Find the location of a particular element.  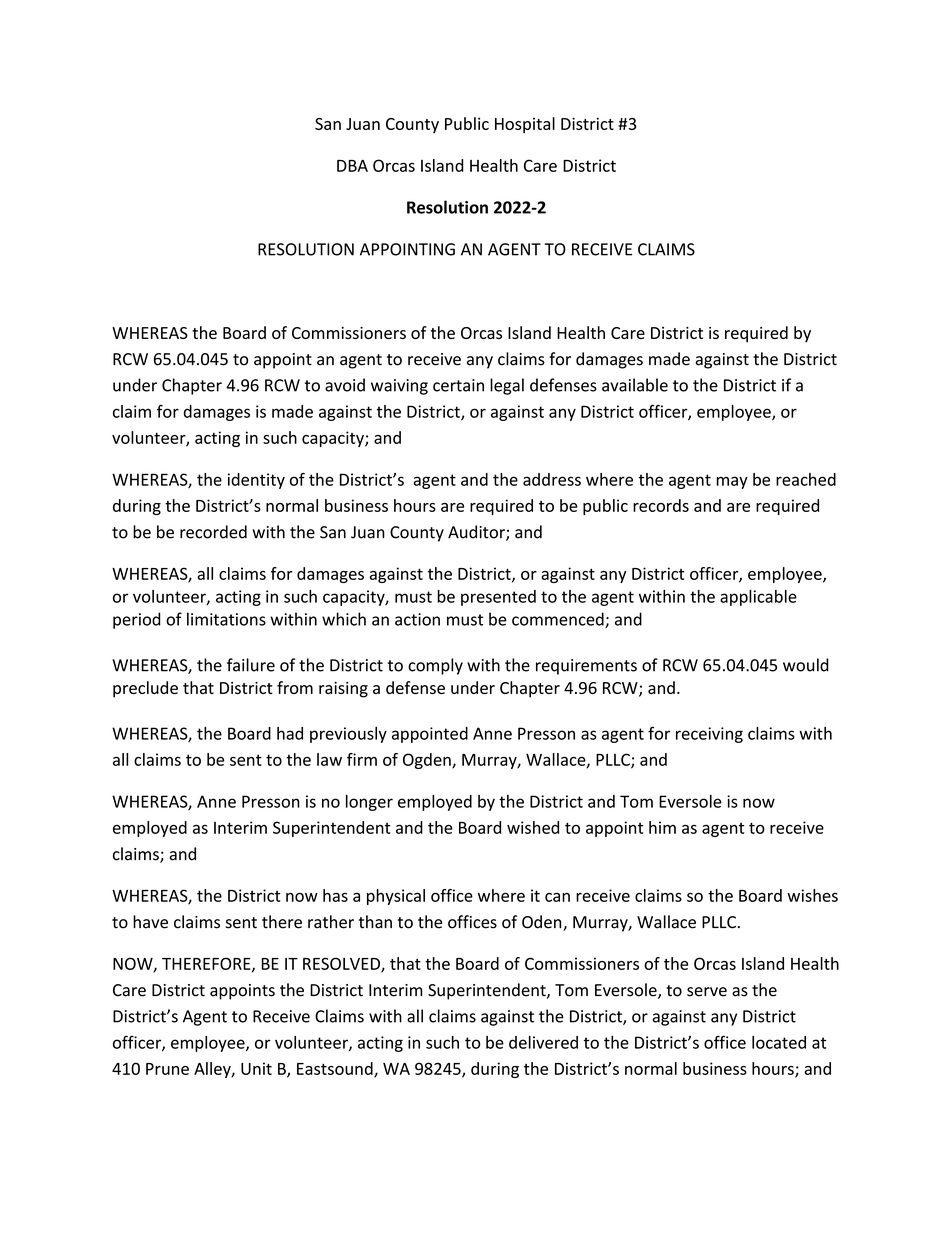

Hospital is located at coordinates (525, 125).
